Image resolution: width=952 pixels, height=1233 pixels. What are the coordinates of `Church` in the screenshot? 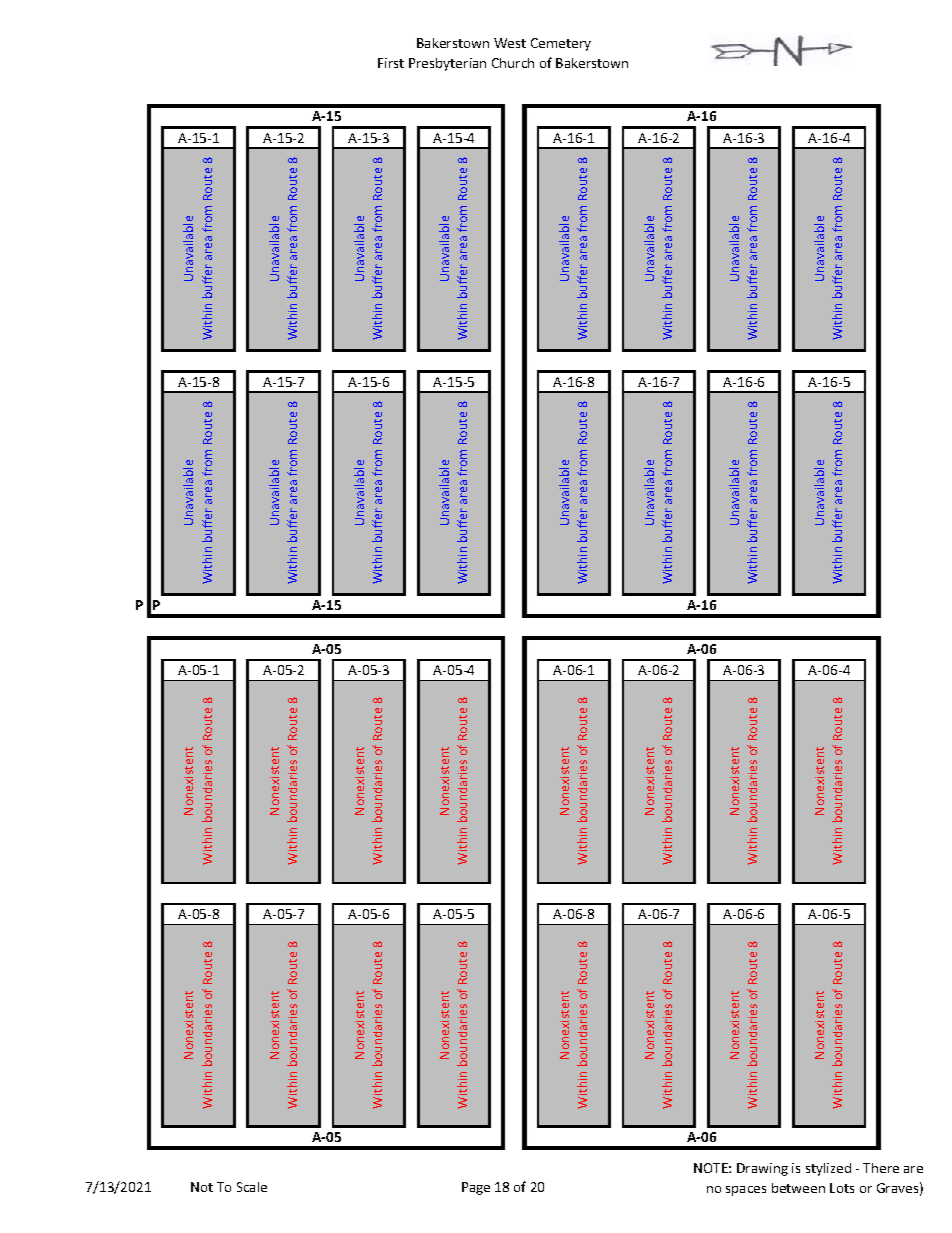 It's located at (513, 63).
